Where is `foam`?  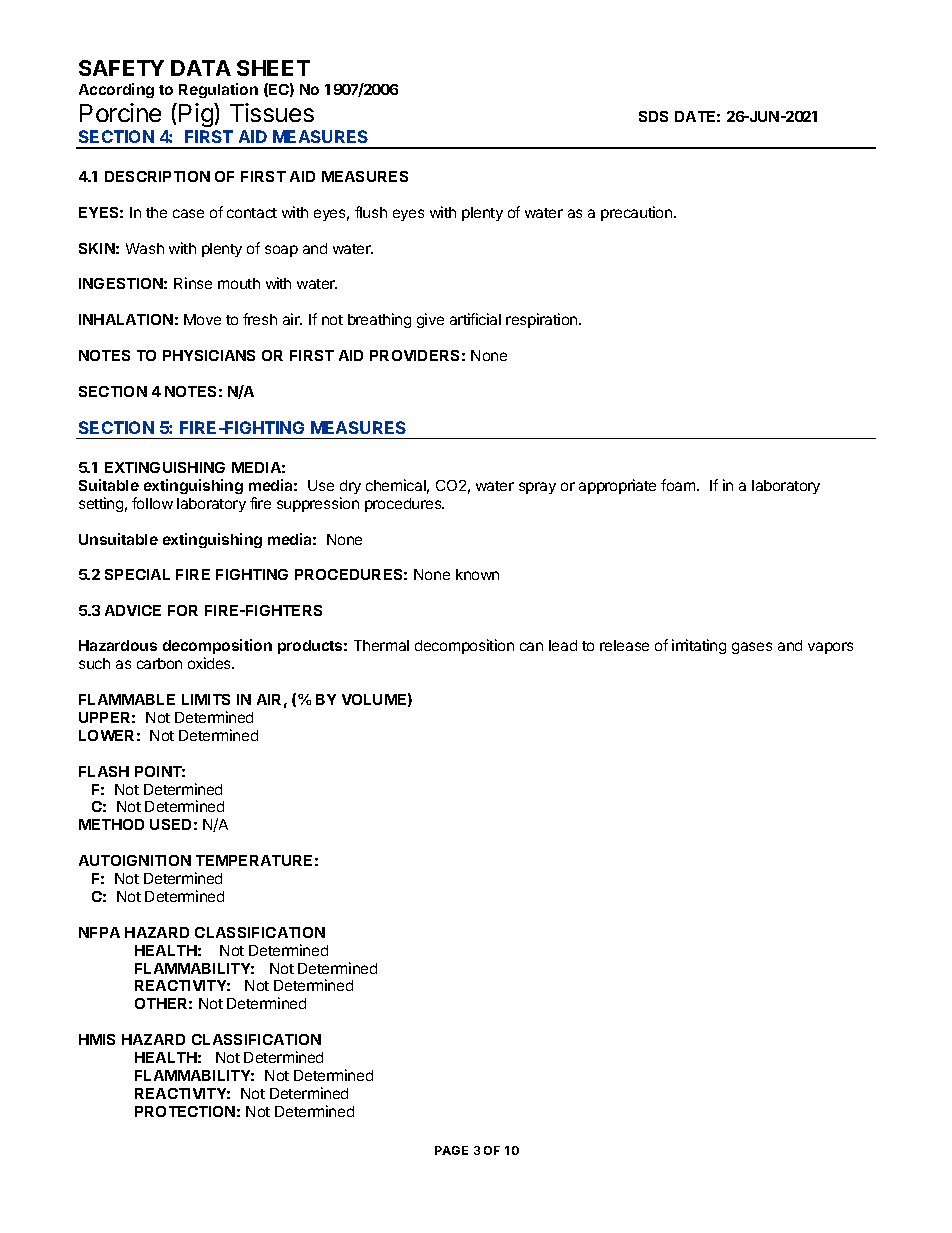 foam is located at coordinates (679, 485).
